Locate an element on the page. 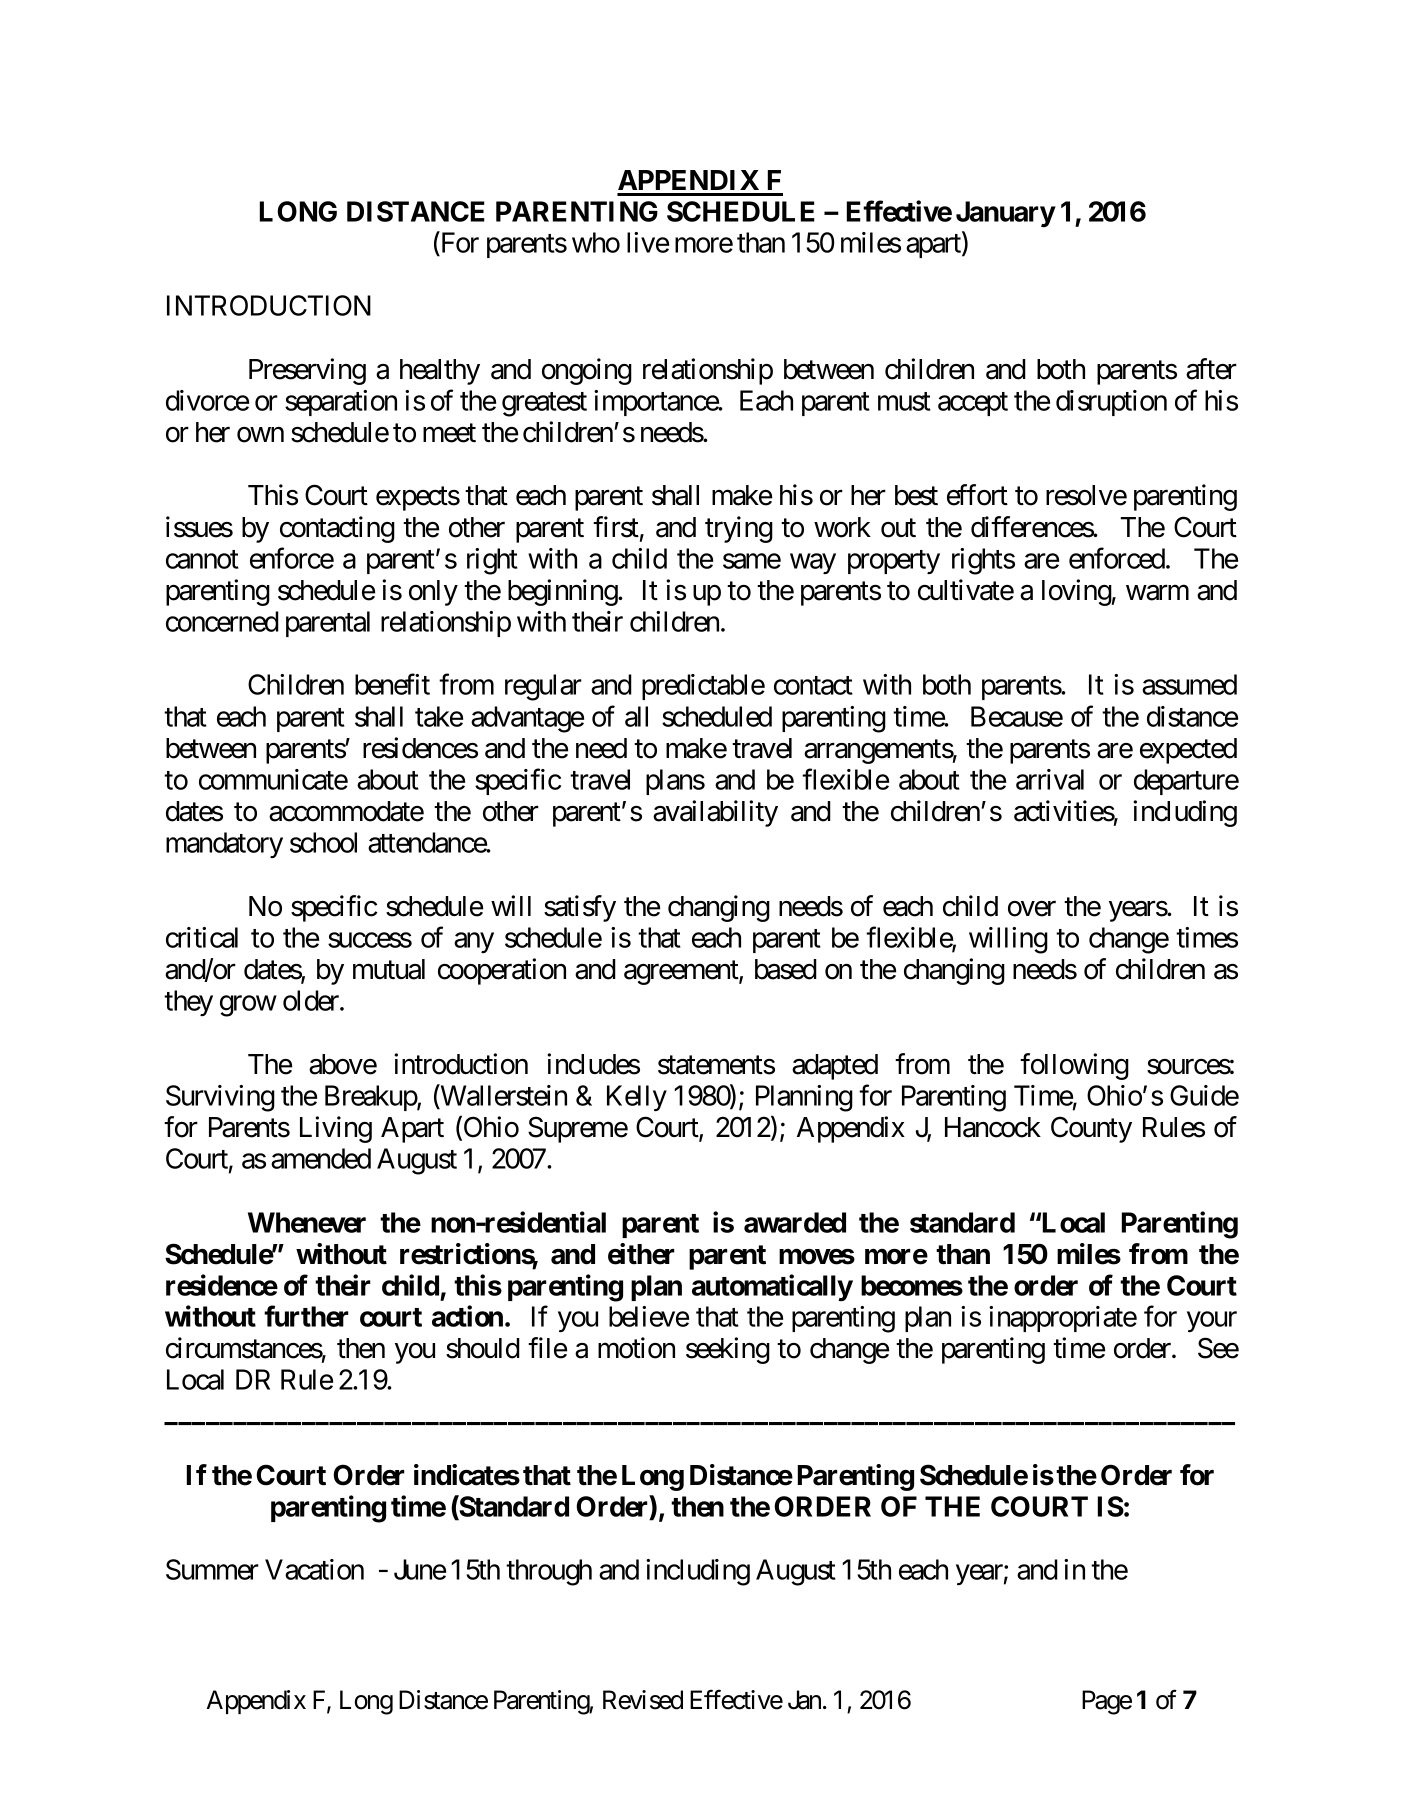  greatest is located at coordinates (544, 404).
